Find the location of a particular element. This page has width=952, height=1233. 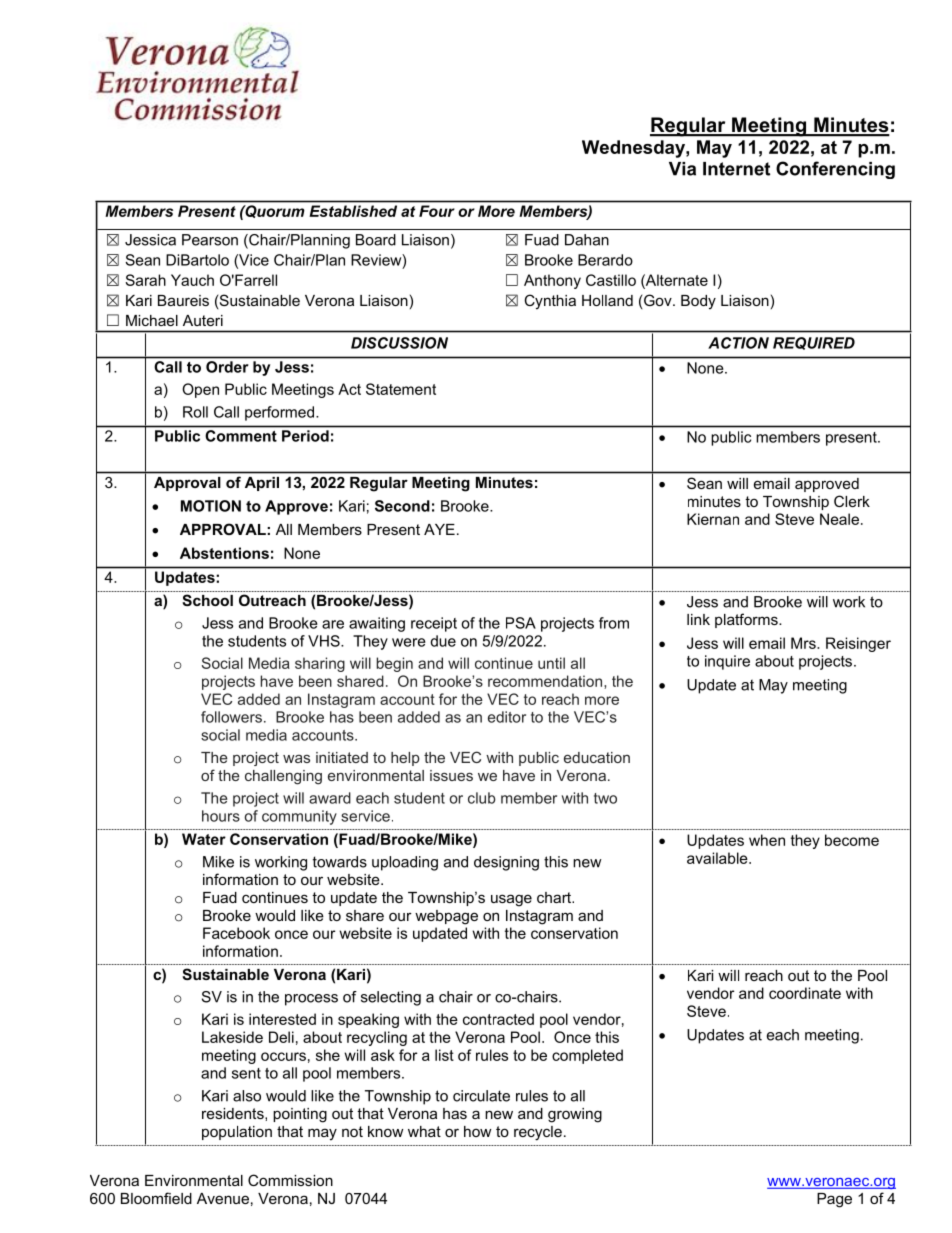

Four is located at coordinates (436, 211).
